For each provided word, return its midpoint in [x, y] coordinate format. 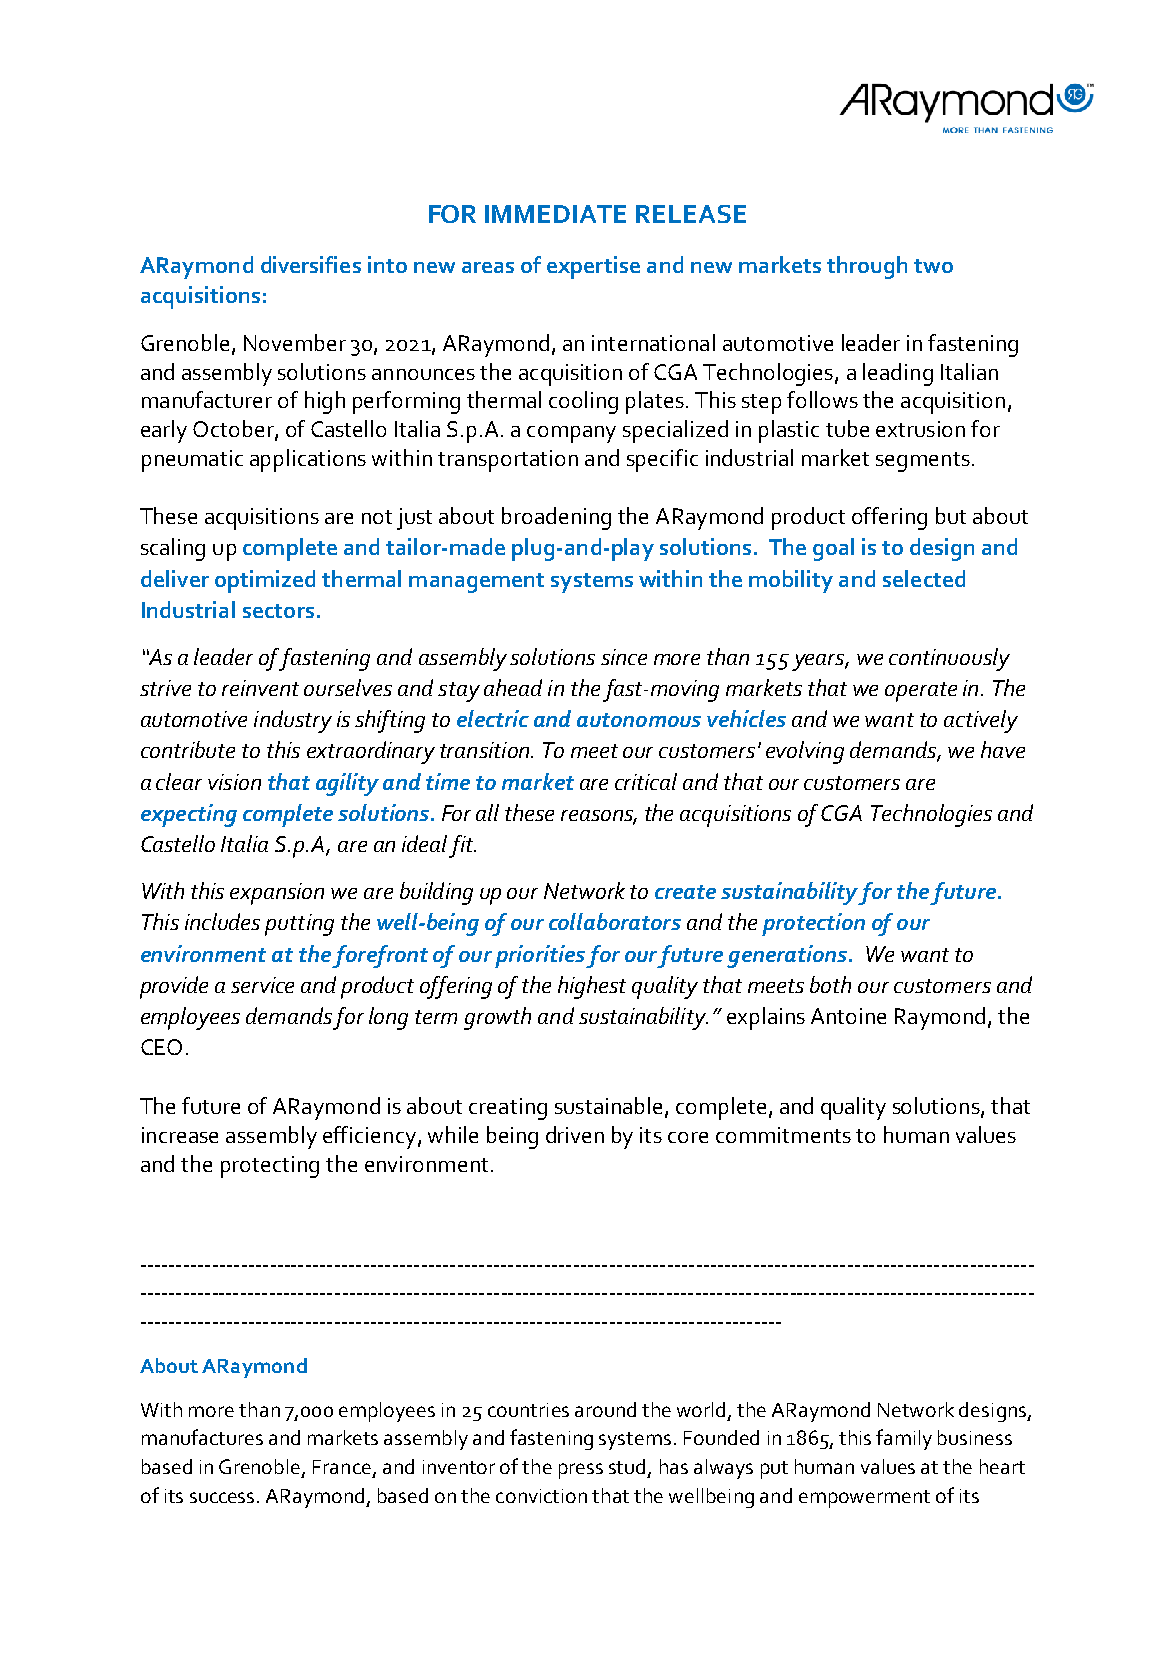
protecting [270, 1167]
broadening [556, 518]
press [581, 1471]
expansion [277, 894]
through [867, 267]
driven [575, 1134]
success [224, 1497]
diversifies [311, 264]
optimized [265, 581]
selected [924, 578]
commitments [783, 1135]
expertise [593, 267]
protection [813, 924]
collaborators [615, 921]
